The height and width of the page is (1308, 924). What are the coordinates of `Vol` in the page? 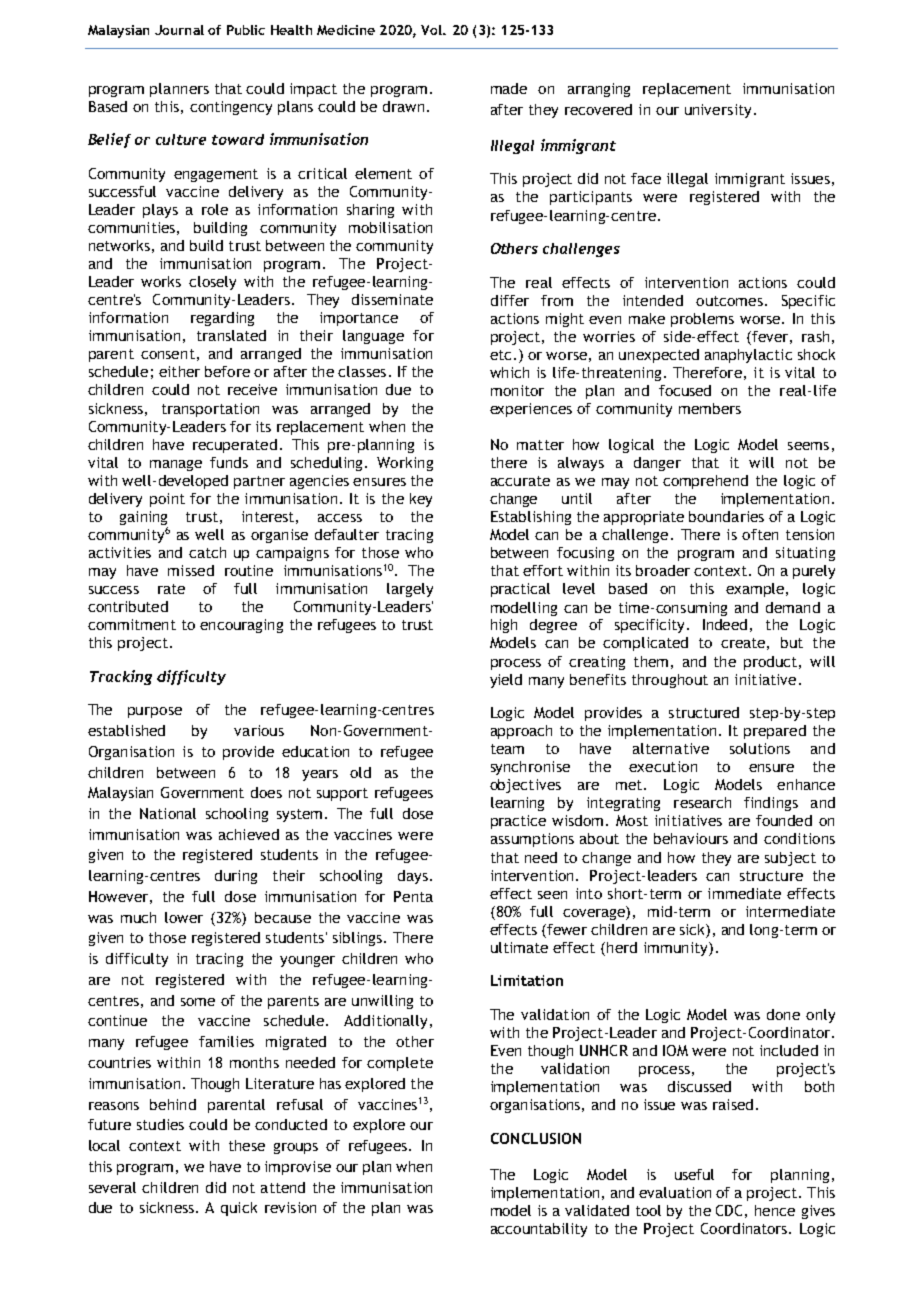 It's located at (432, 30).
